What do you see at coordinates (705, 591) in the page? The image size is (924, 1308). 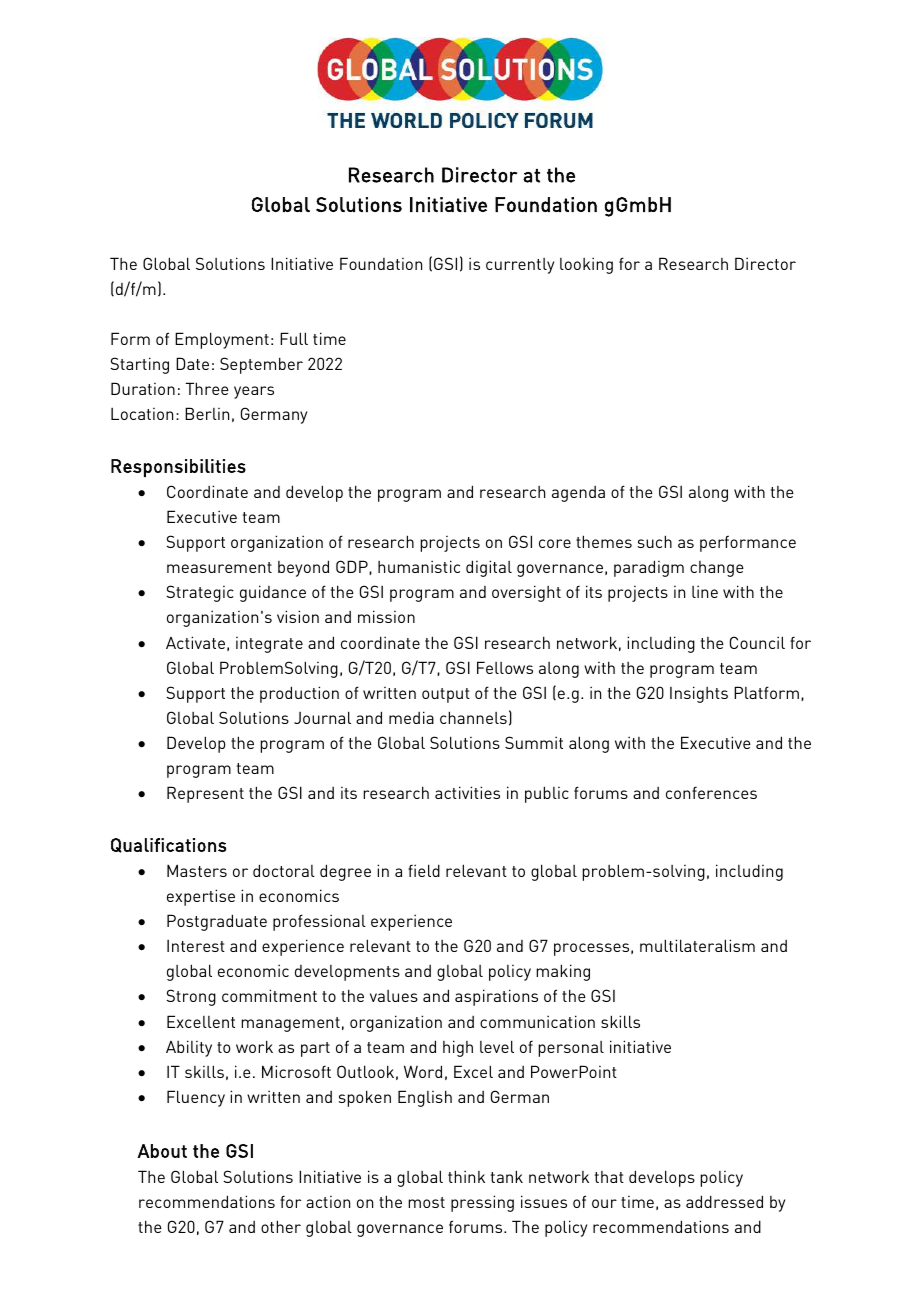 I see `line` at bounding box center [705, 591].
